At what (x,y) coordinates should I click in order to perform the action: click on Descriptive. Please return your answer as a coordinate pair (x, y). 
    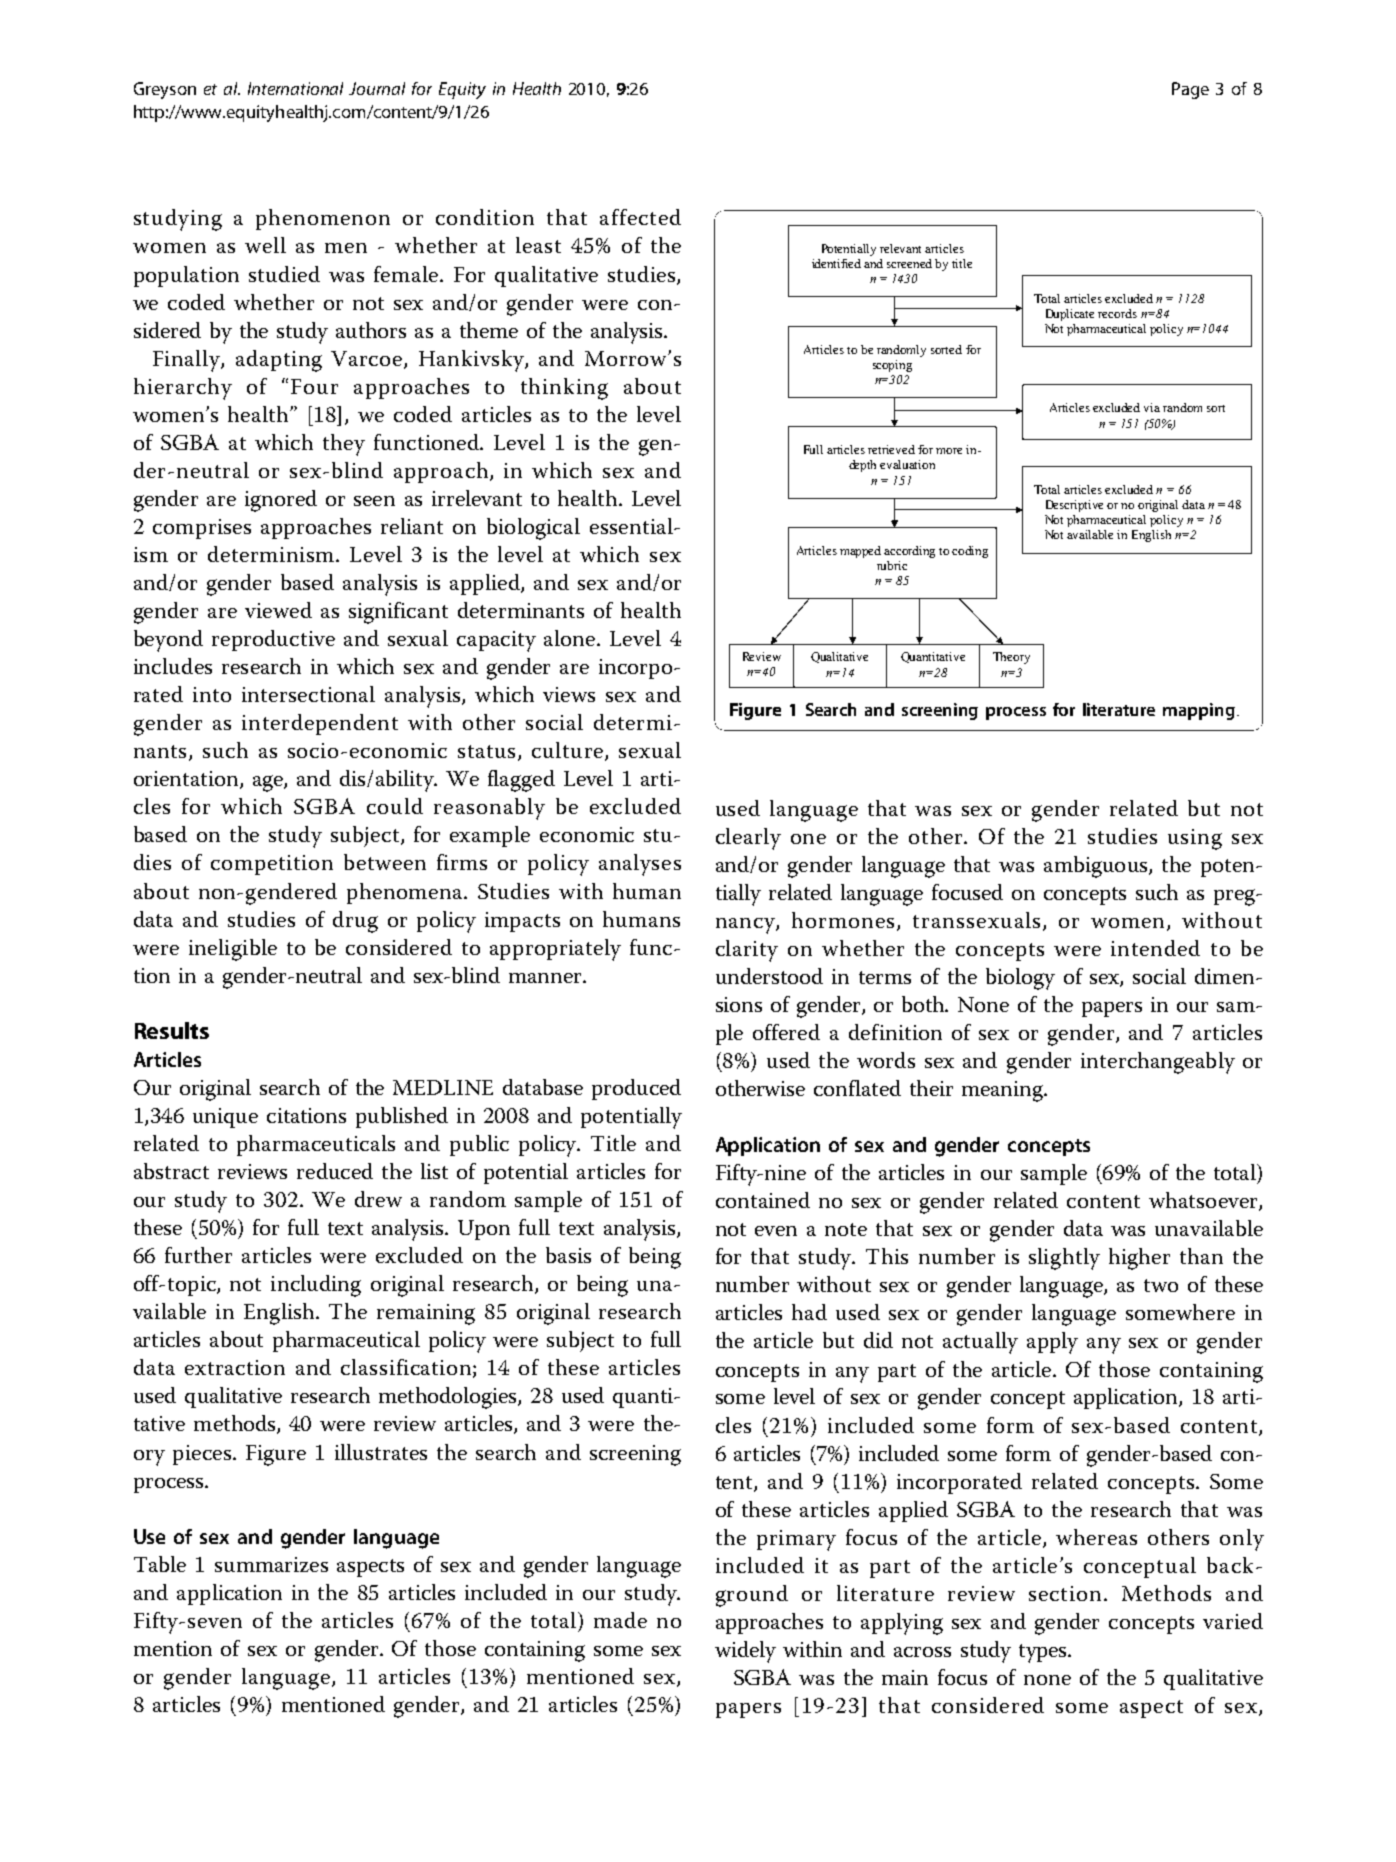
    Looking at the image, I should click on (1074, 506).
